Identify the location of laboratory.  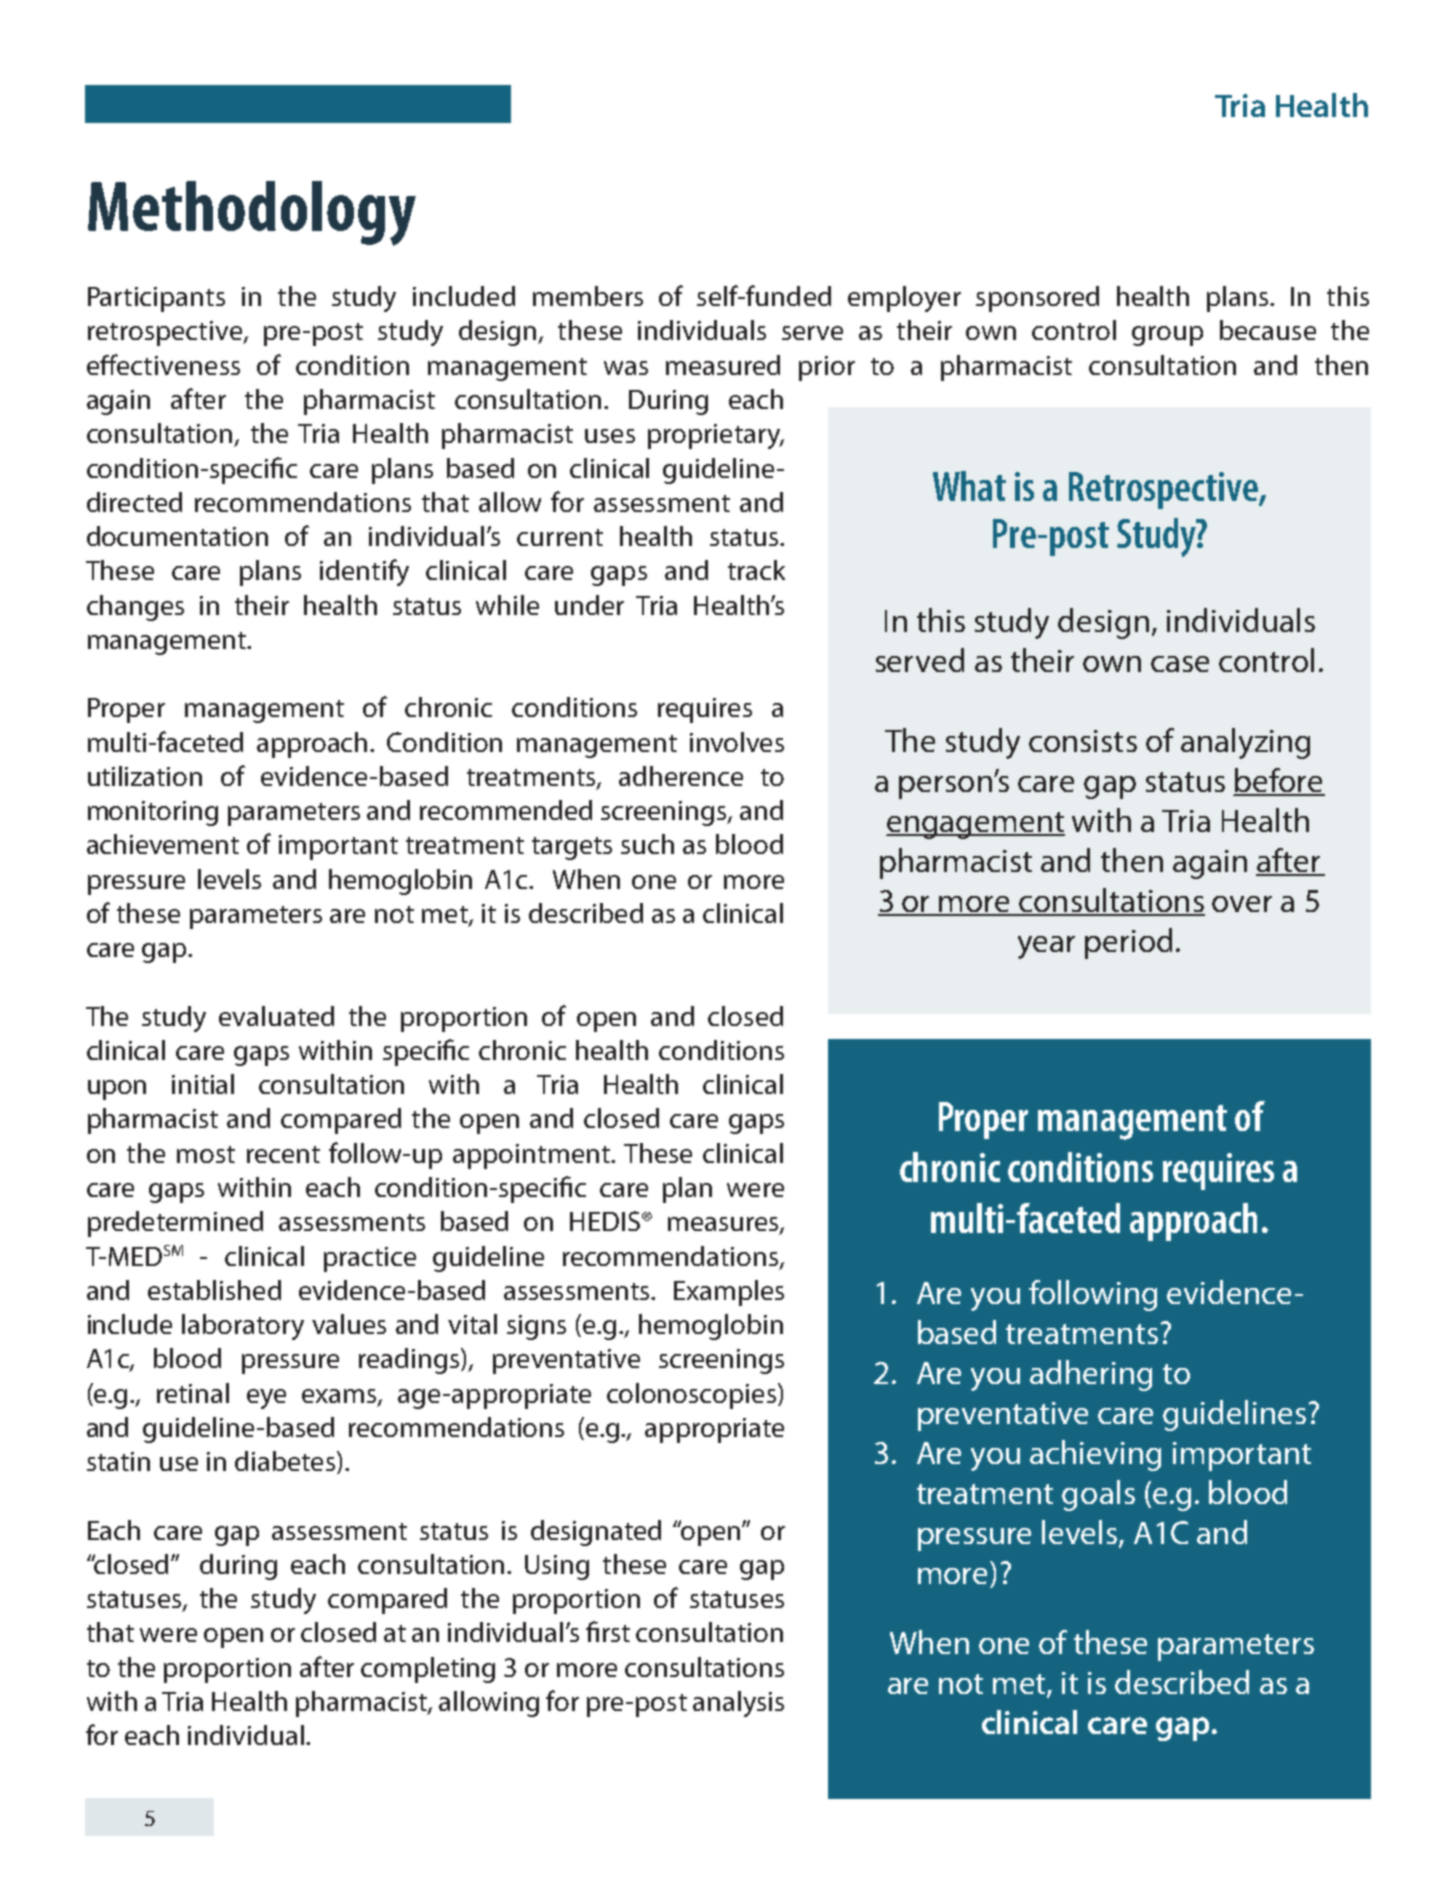
(243, 1327).
